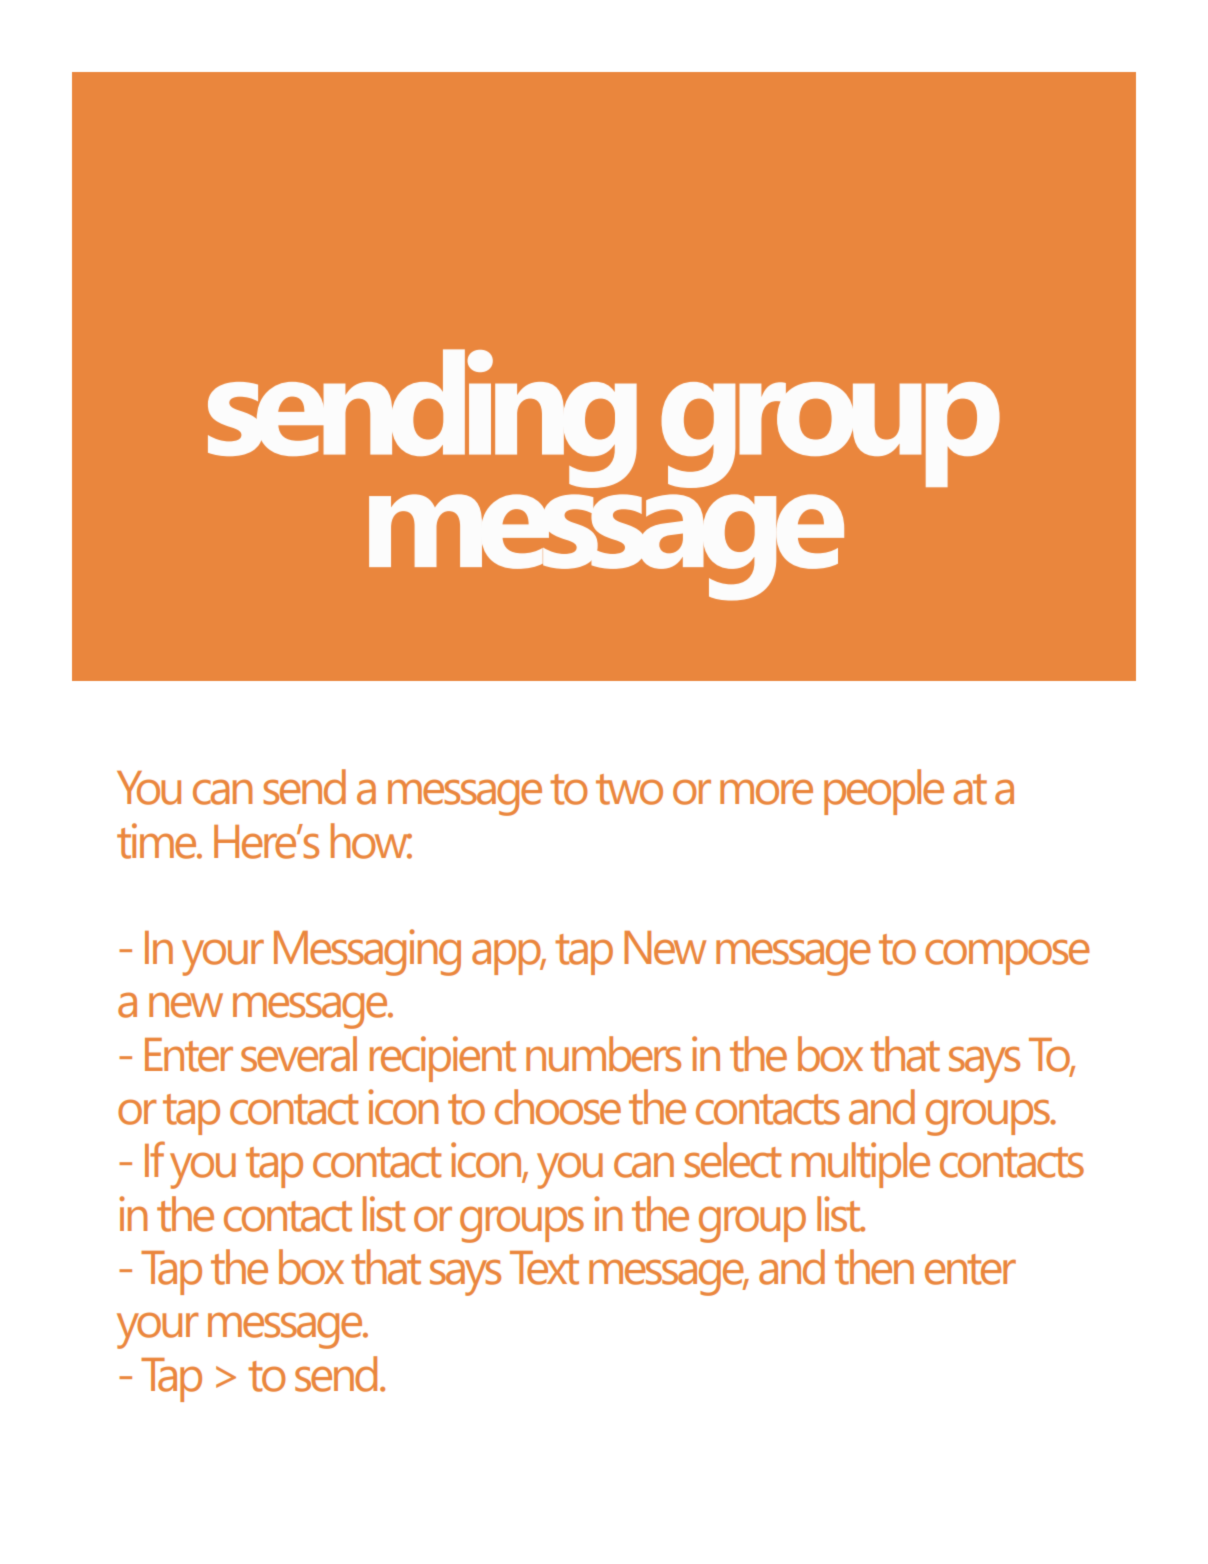  Describe the element at coordinates (299, 1054) in the image. I see `several` at that location.
